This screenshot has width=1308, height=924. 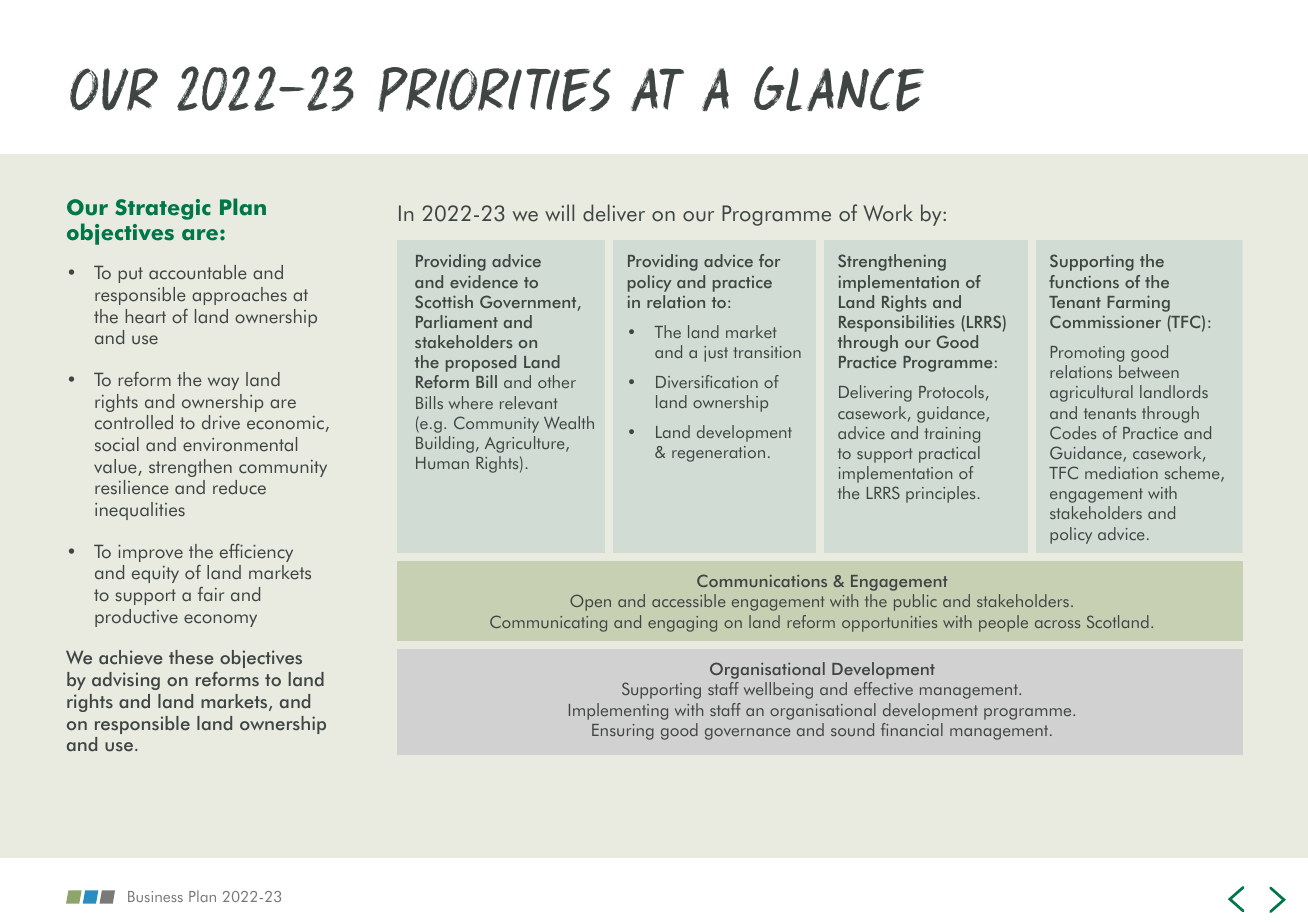 What do you see at coordinates (163, 209) in the screenshot?
I see `Strategic` at bounding box center [163, 209].
